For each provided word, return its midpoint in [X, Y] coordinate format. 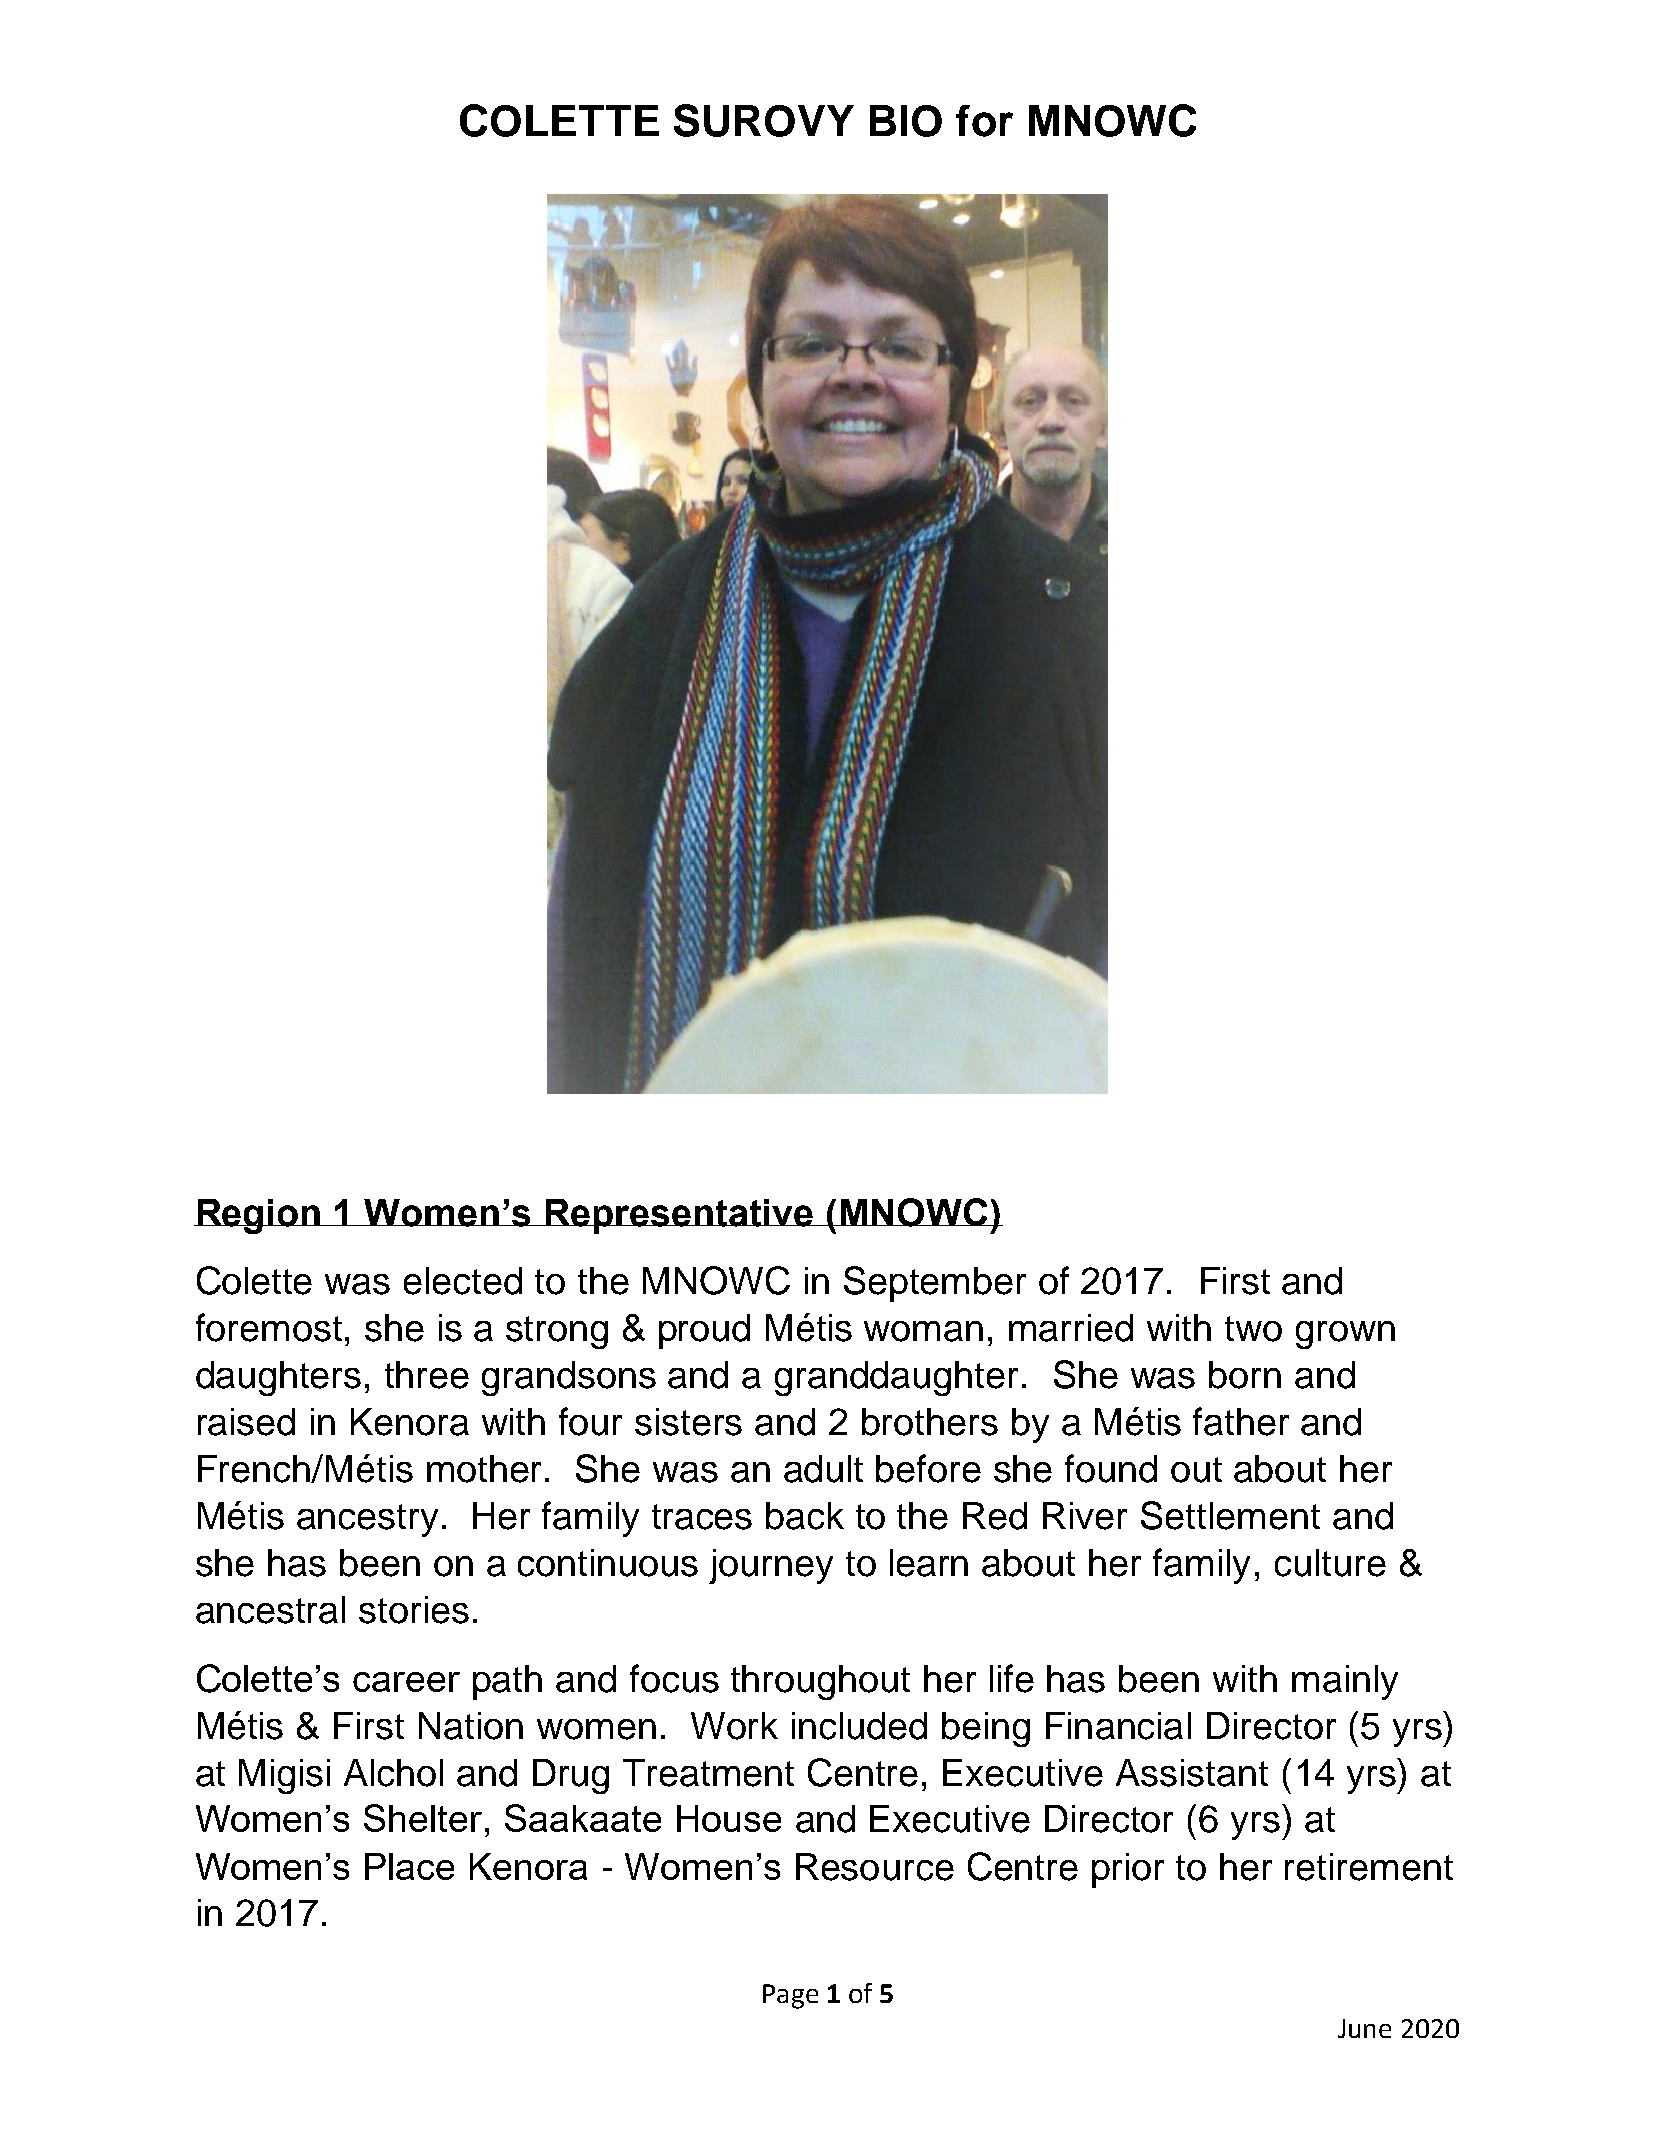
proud [704, 1331]
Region [259, 1216]
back [805, 1516]
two [1253, 1329]
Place [409, 1866]
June [1364, 2028]
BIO [906, 121]
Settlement [1230, 1515]
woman [923, 1331]
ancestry [367, 1520]
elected [463, 1281]
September [935, 1284]
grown [1345, 1335]
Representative [680, 1216]
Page [790, 1996]
